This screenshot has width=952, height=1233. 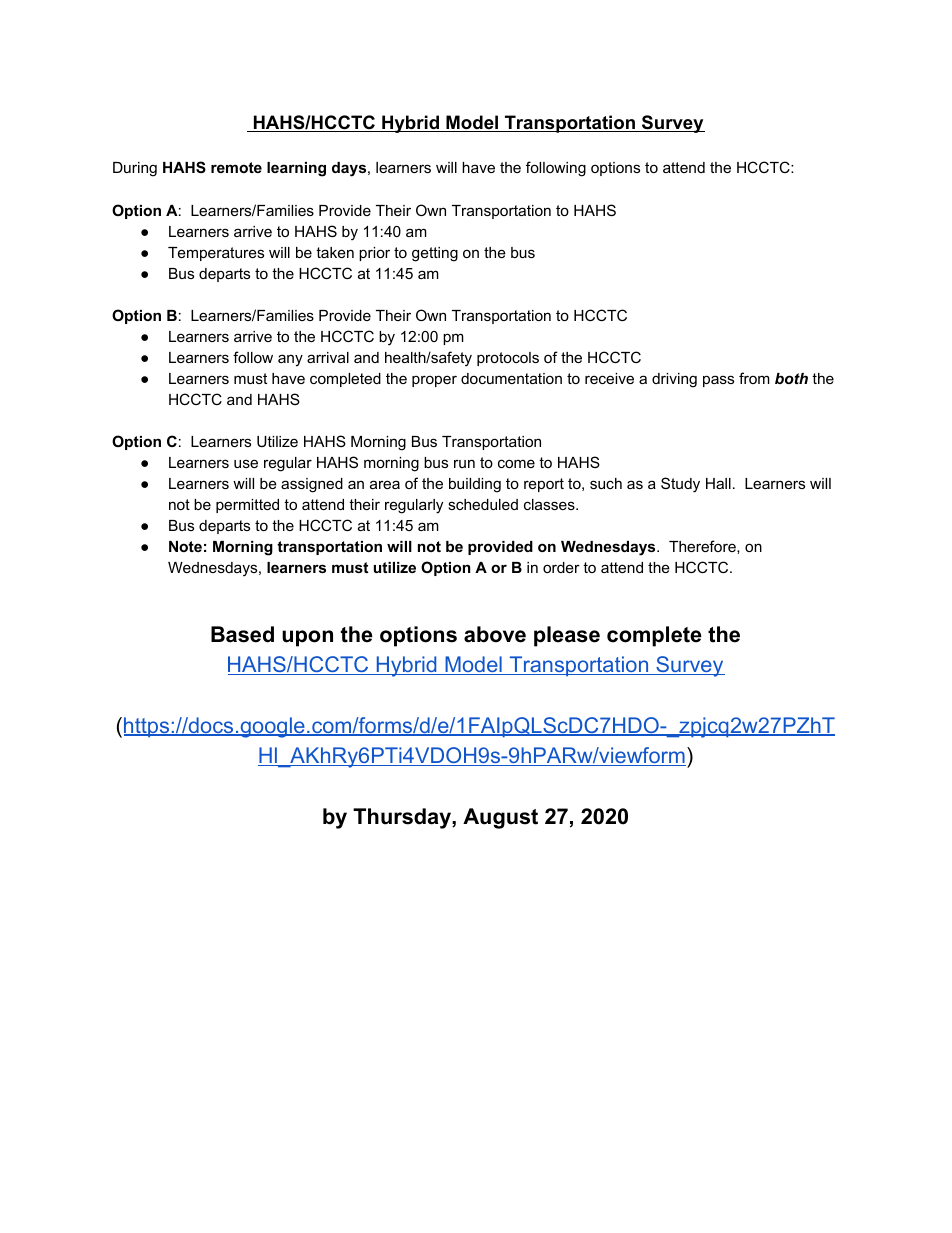 What do you see at coordinates (374, 254) in the screenshot?
I see `prior` at bounding box center [374, 254].
